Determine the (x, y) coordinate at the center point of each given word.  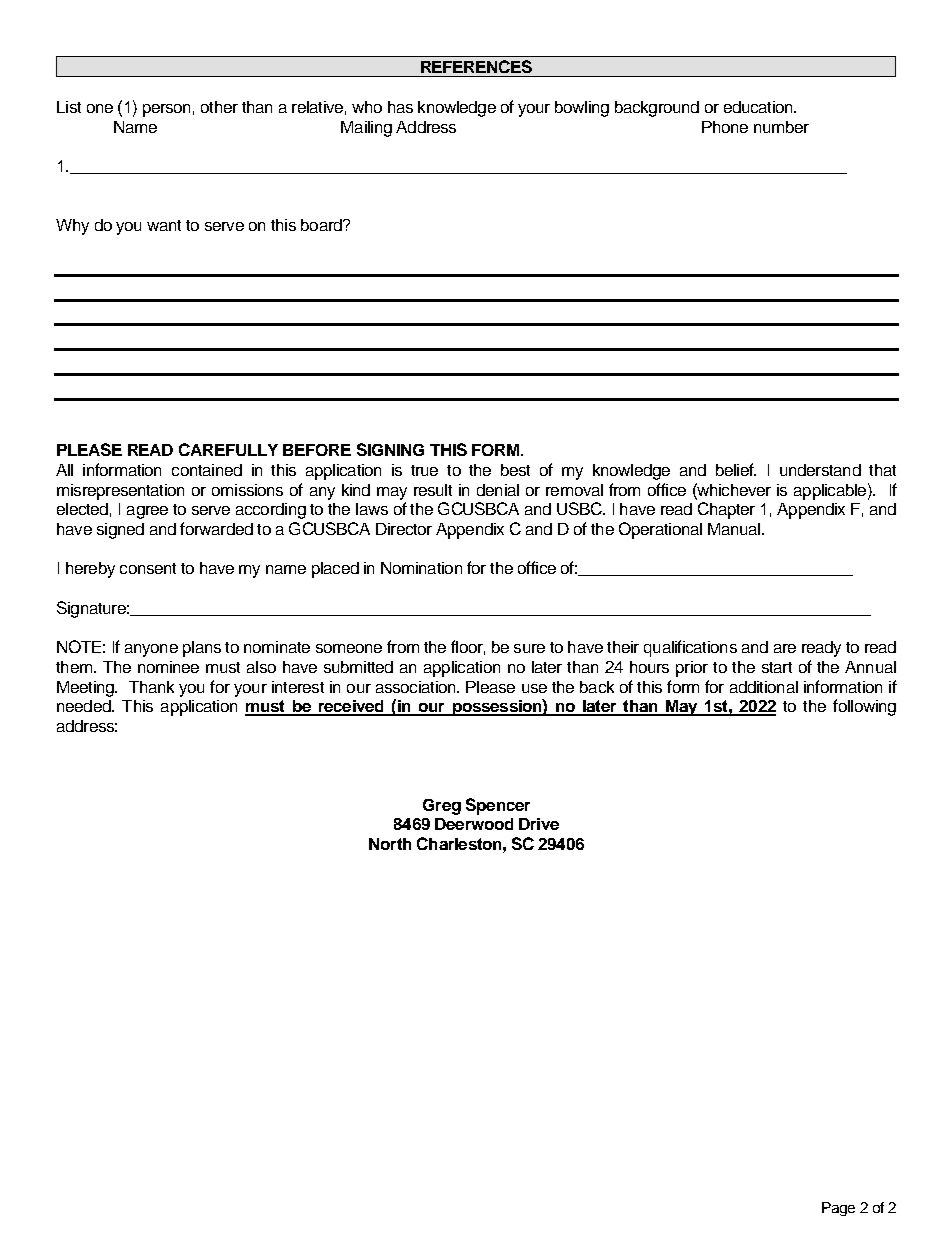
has (400, 107)
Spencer (498, 806)
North (390, 844)
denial (498, 490)
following (864, 707)
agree (147, 512)
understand (820, 470)
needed (85, 706)
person (166, 110)
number (781, 127)
